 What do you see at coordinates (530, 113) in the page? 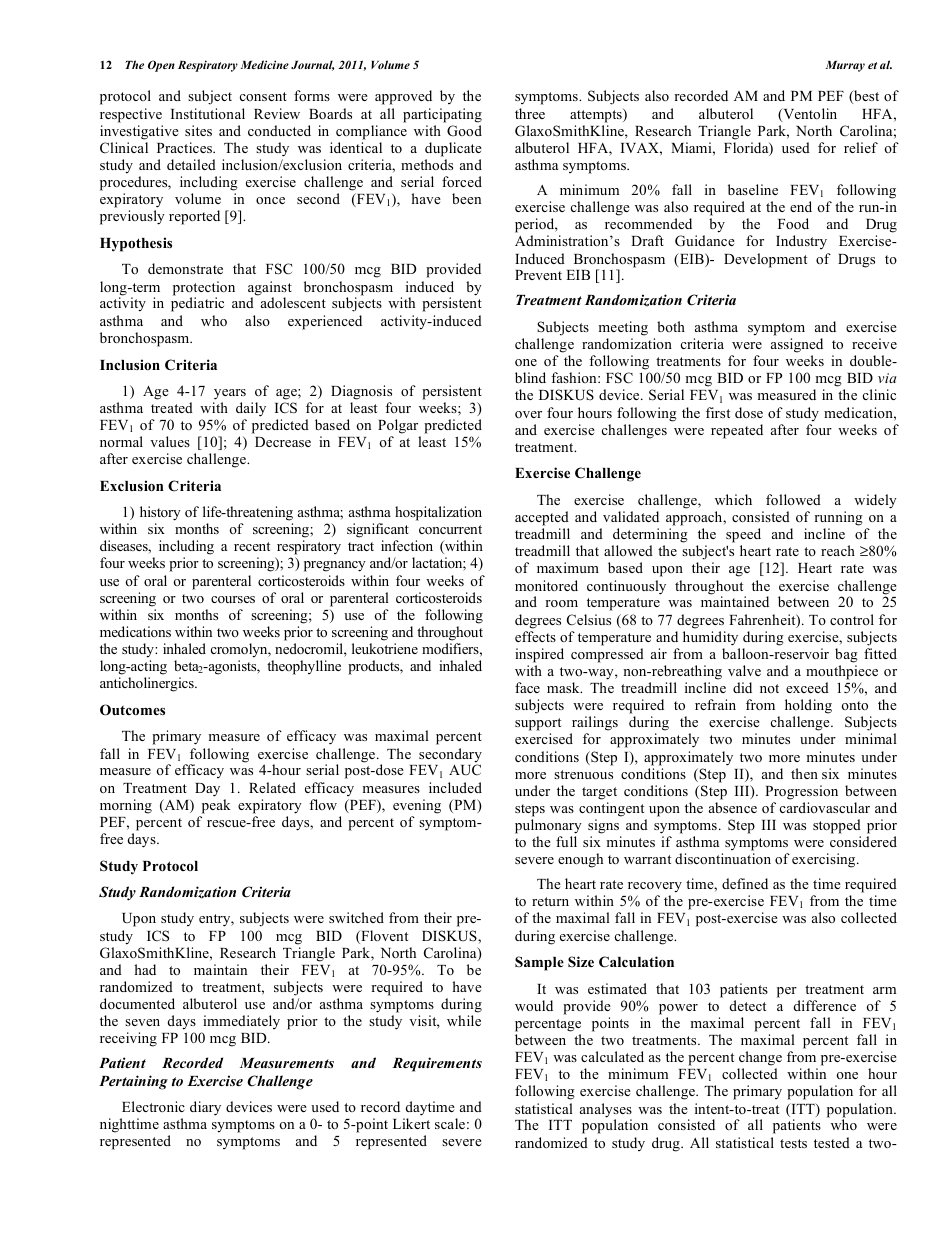
I see `three` at bounding box center [530, 113].
